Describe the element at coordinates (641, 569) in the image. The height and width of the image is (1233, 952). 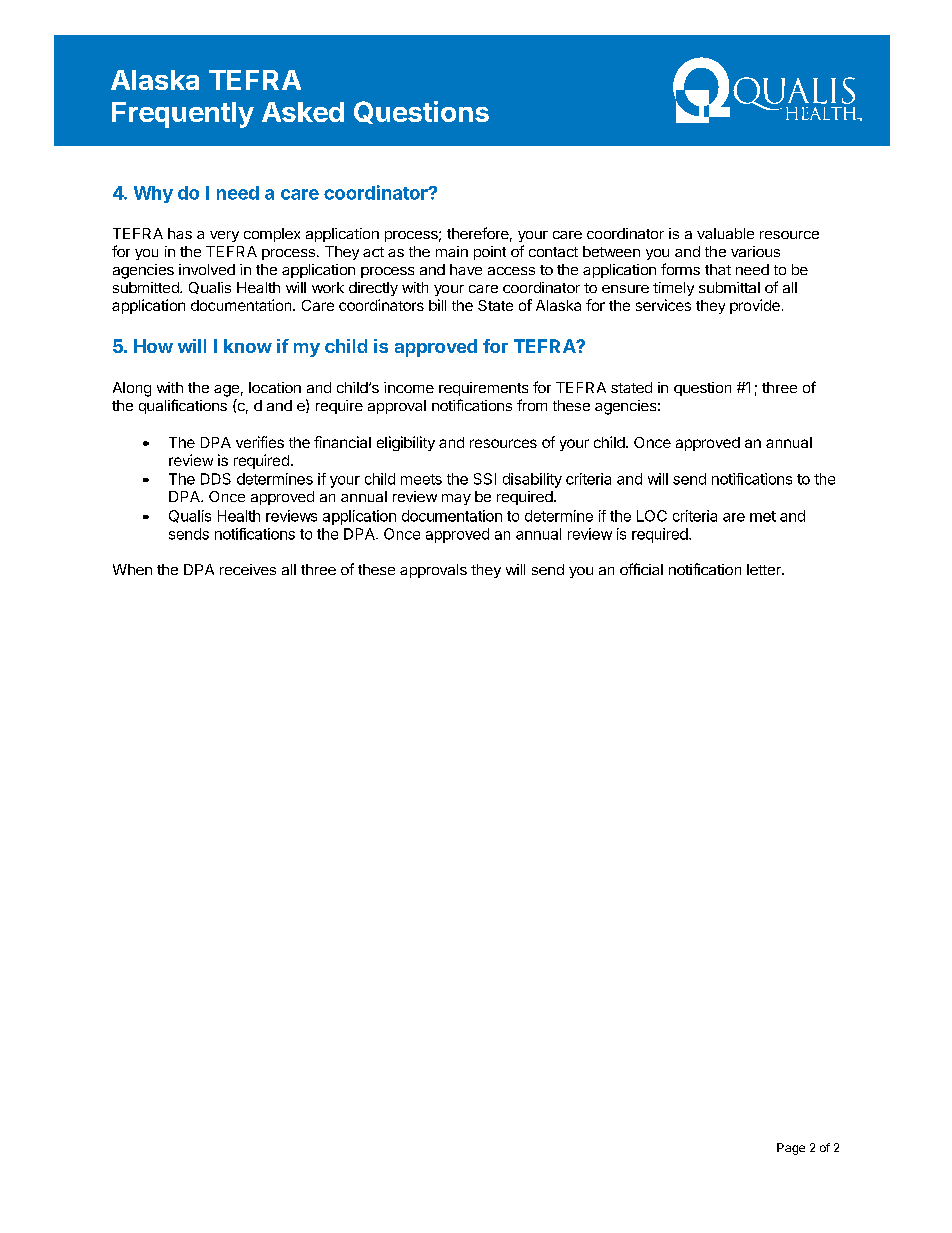
I see `official` at that location.
